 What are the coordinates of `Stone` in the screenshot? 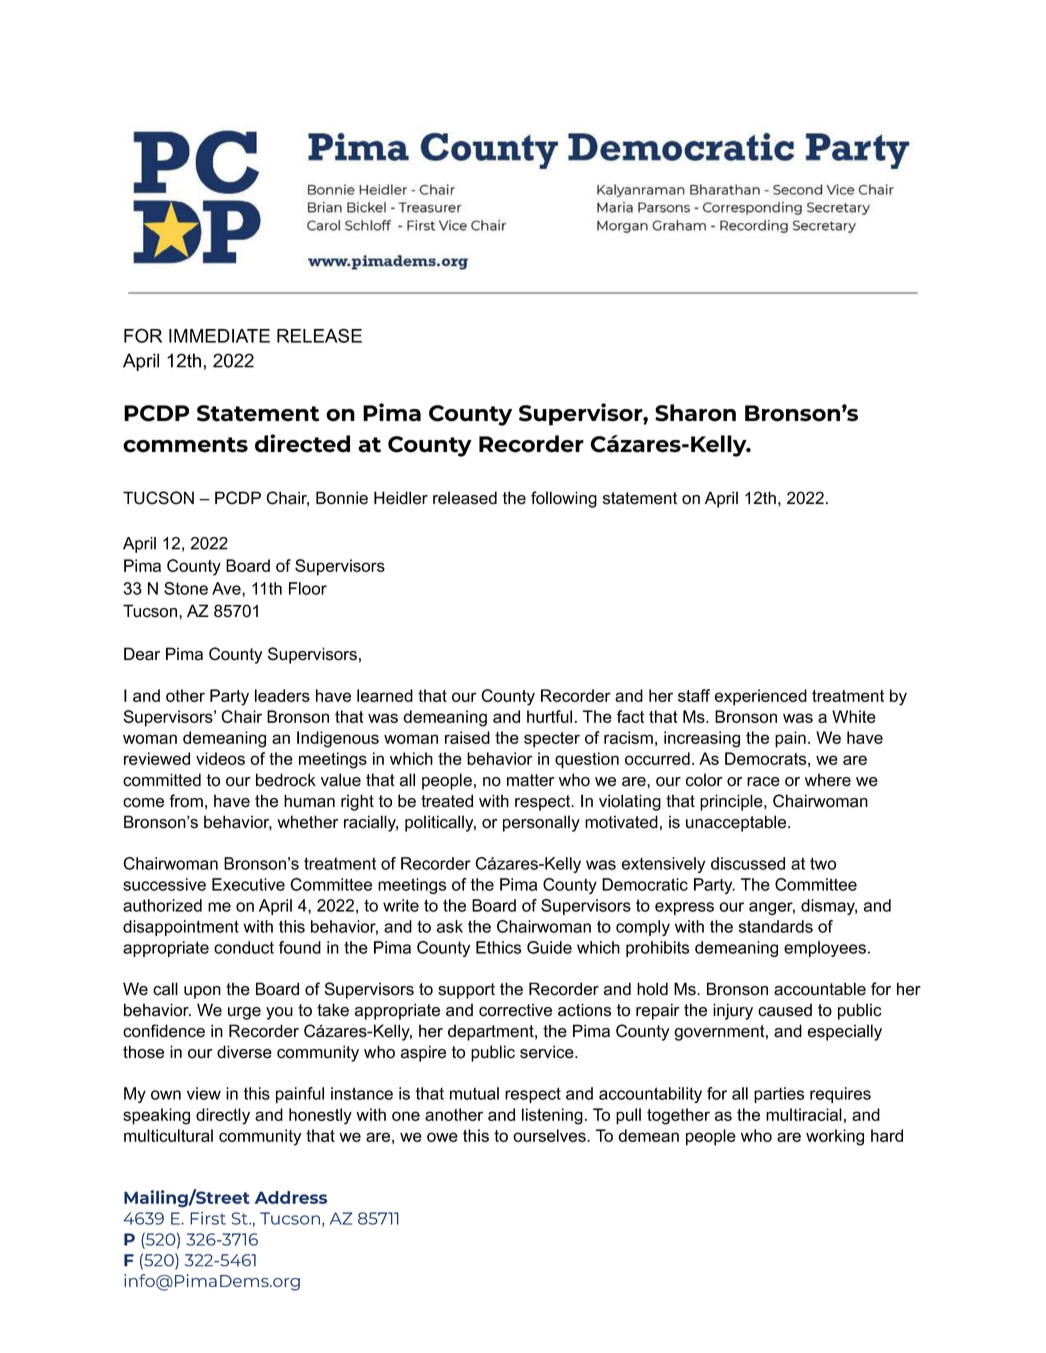 It's located at (186, 588).
